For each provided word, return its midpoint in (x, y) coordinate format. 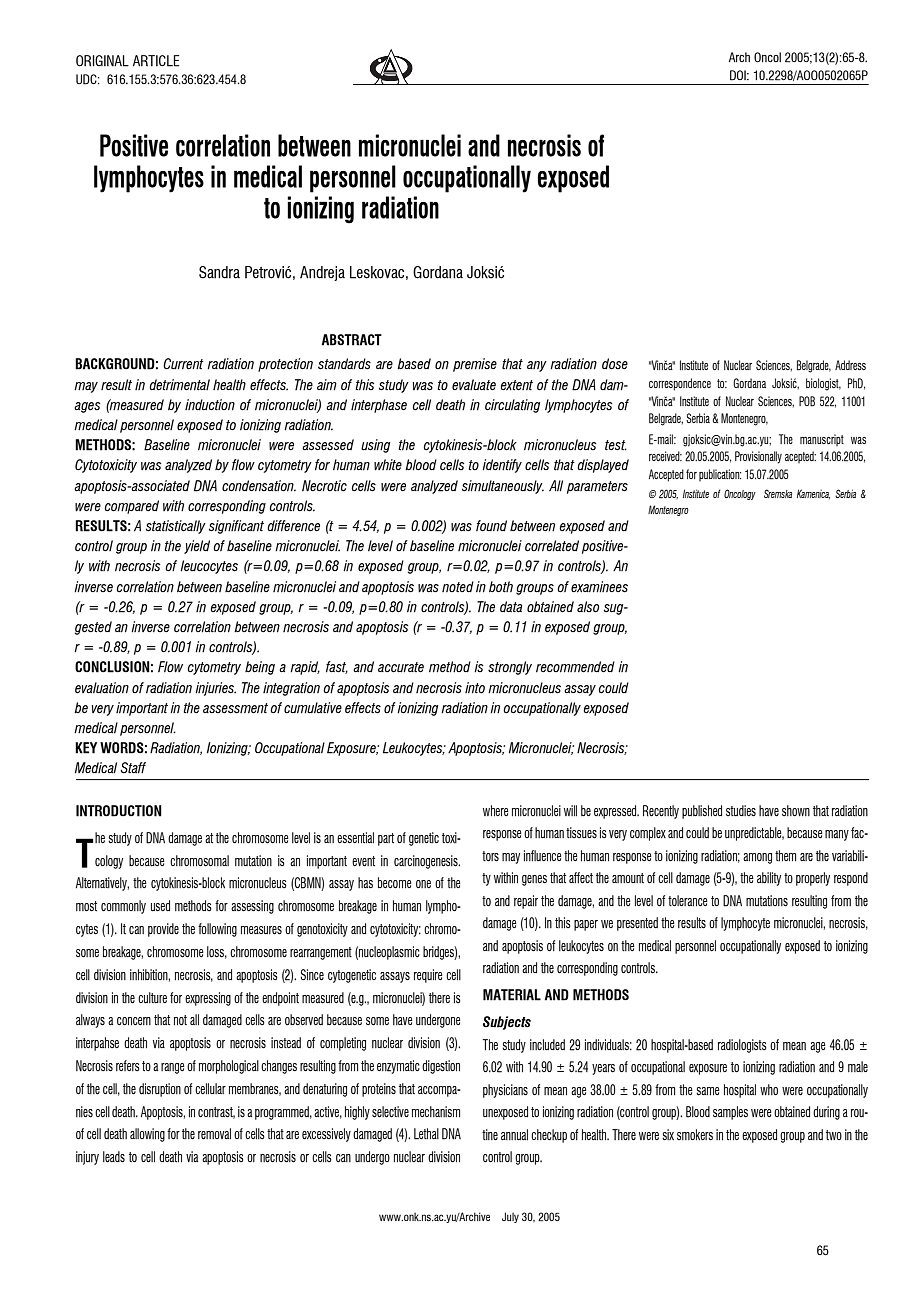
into (475, 688)
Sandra (219, 272)
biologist (823, 384)
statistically (176, 527)
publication (720, 475)
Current (183, 364)
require (428, 976)
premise (475, 365)
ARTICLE (156, 61)
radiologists (742, 1046)
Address (850, 365)
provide (163, 930)
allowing (147, 1135)
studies (741, 811)
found (491, 526)
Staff (133, 768)
